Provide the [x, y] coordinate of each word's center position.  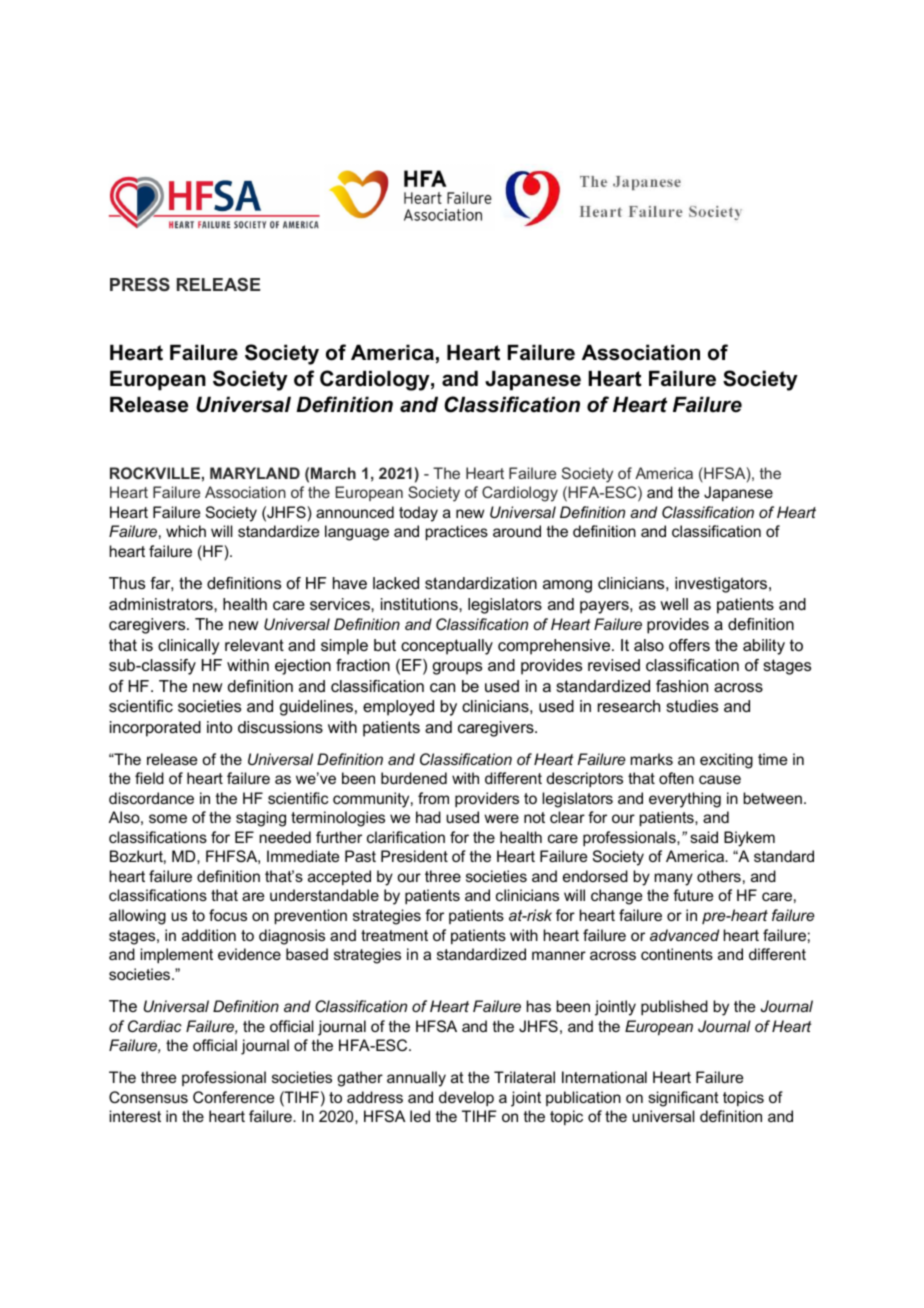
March [333, 473]
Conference [233, 1097]
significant [683, 1099]
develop [466, 1098]
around [517, 531]
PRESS [140, 284]
